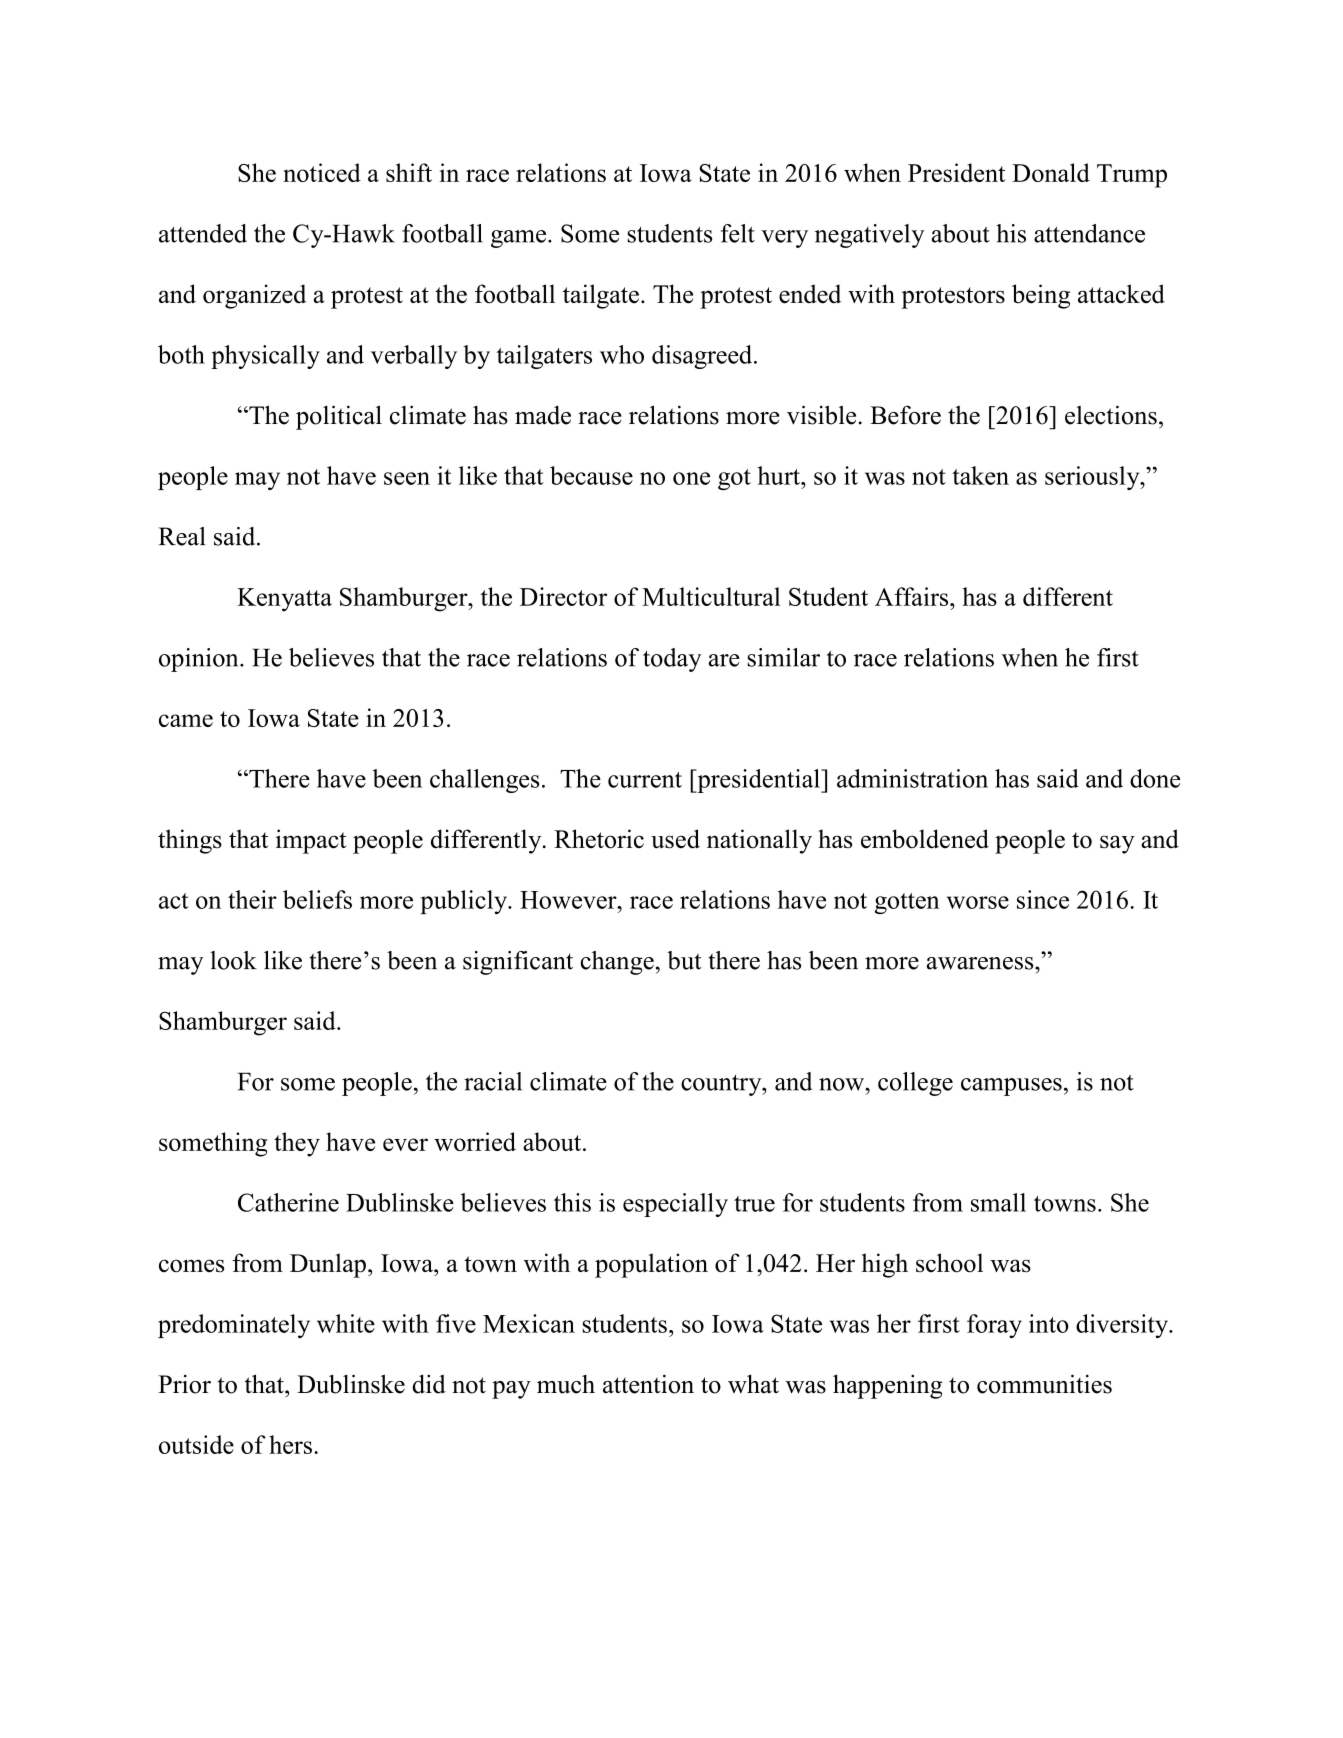 This image has height=1738, width=1343. What do you see at coordinates (591, 475) in the image?
I see `because` at bounding box center [591, 475].
